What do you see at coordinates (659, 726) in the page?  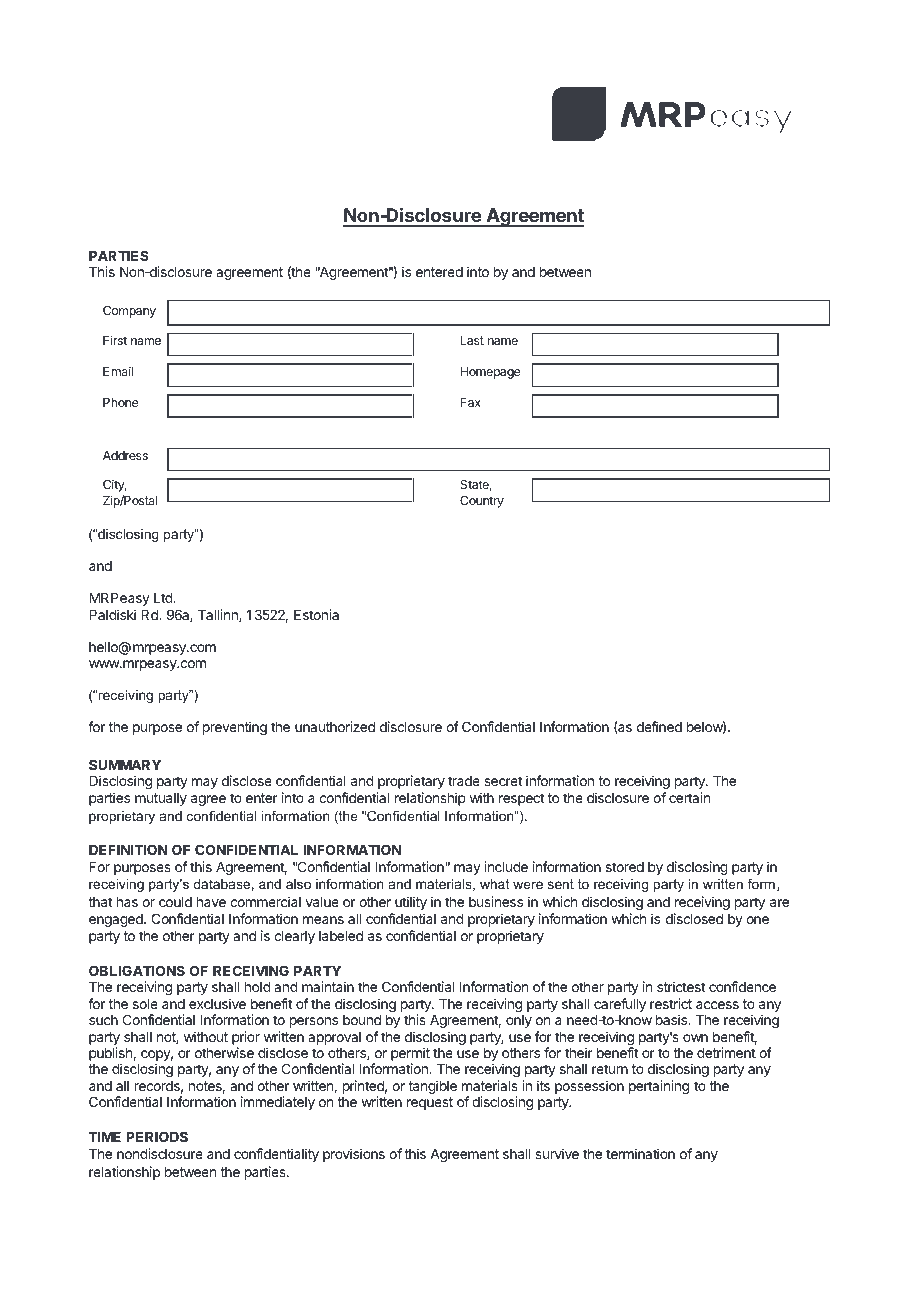 I see `defined` at bounding box center [659, 726].
